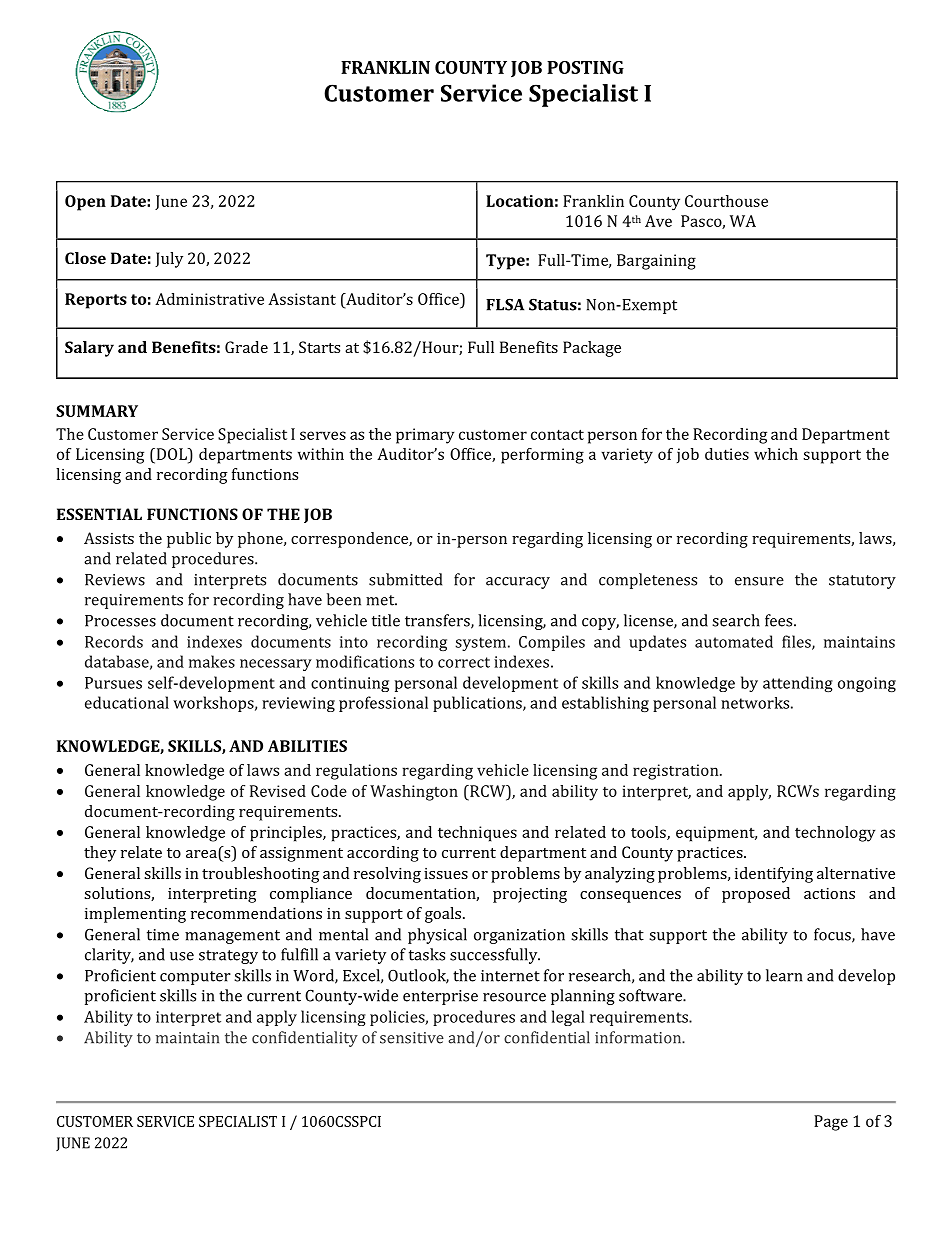  Describe the element at coordinates (195, 978) in the document. I see `computer` at that location.
